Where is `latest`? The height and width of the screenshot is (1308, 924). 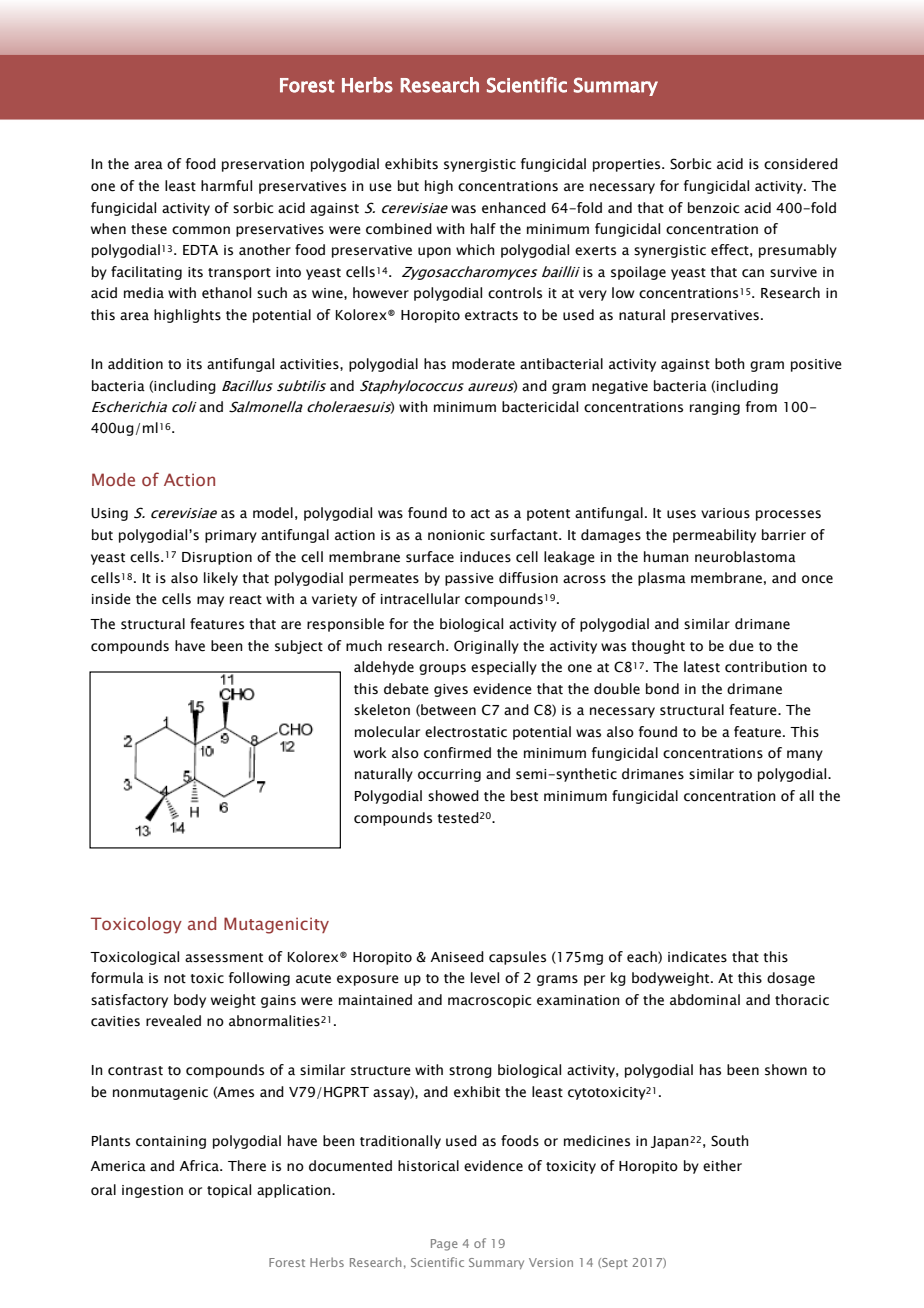
latest is located at coordinates (702, 667).
